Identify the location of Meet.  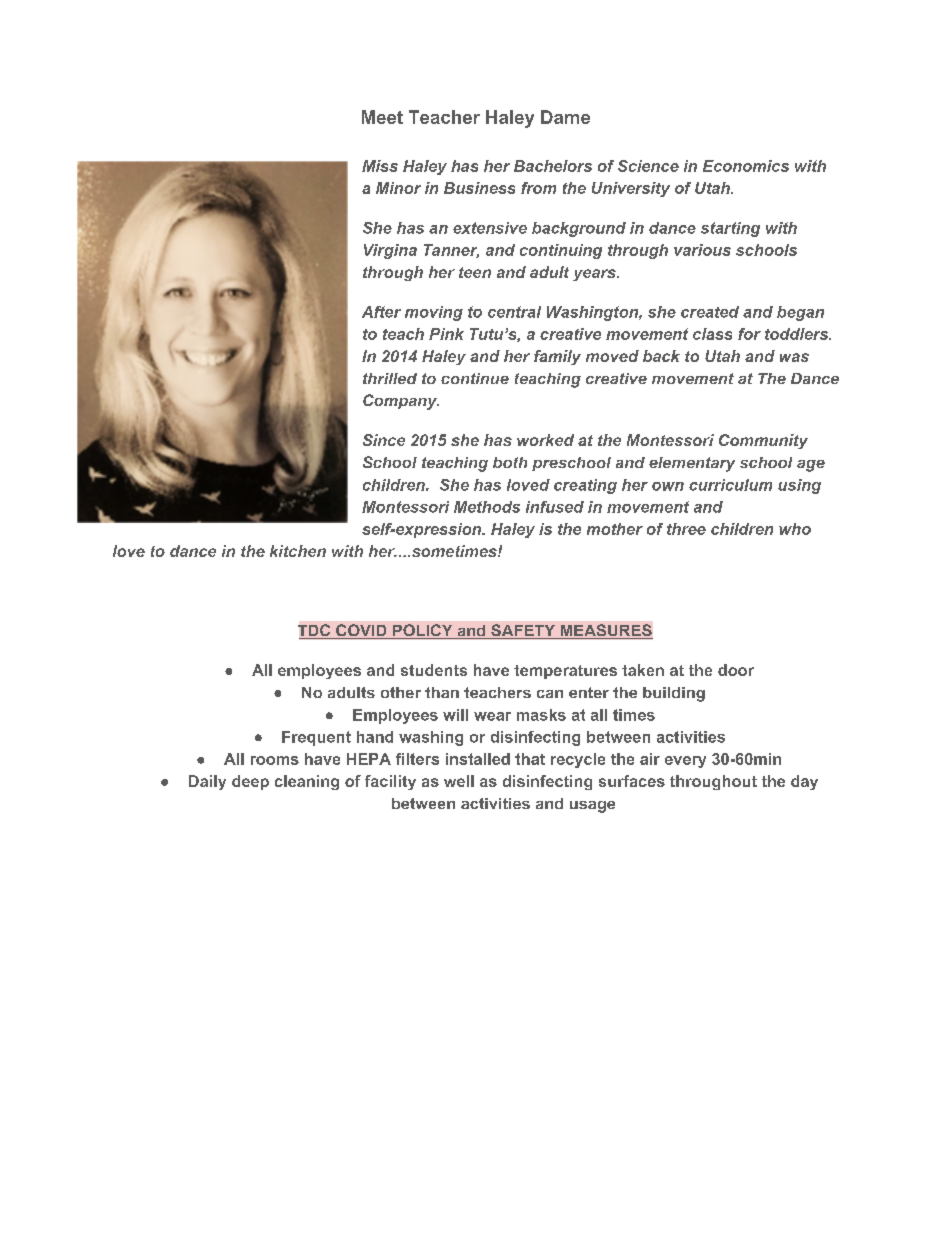
(382, 117).
